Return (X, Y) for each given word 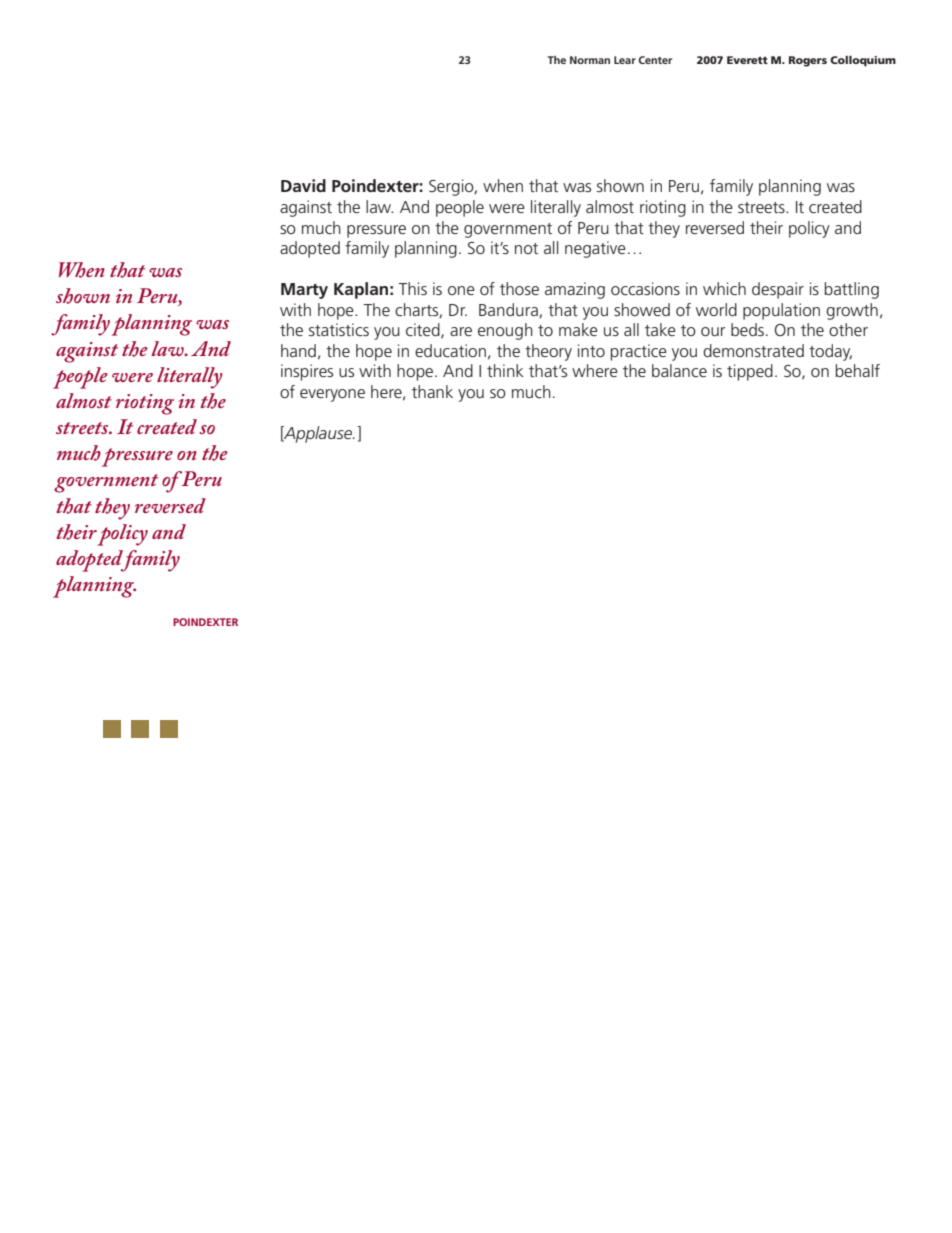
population (781, 311)
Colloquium (863, 61)
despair (778, 290)
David (303, 185)
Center (655, 60)
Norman (590, 60)
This (412, 288)
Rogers (808, 61)
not (526, 248)
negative (595, 249)
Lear (625, 60)
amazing (575, 290)
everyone (332, 395)
